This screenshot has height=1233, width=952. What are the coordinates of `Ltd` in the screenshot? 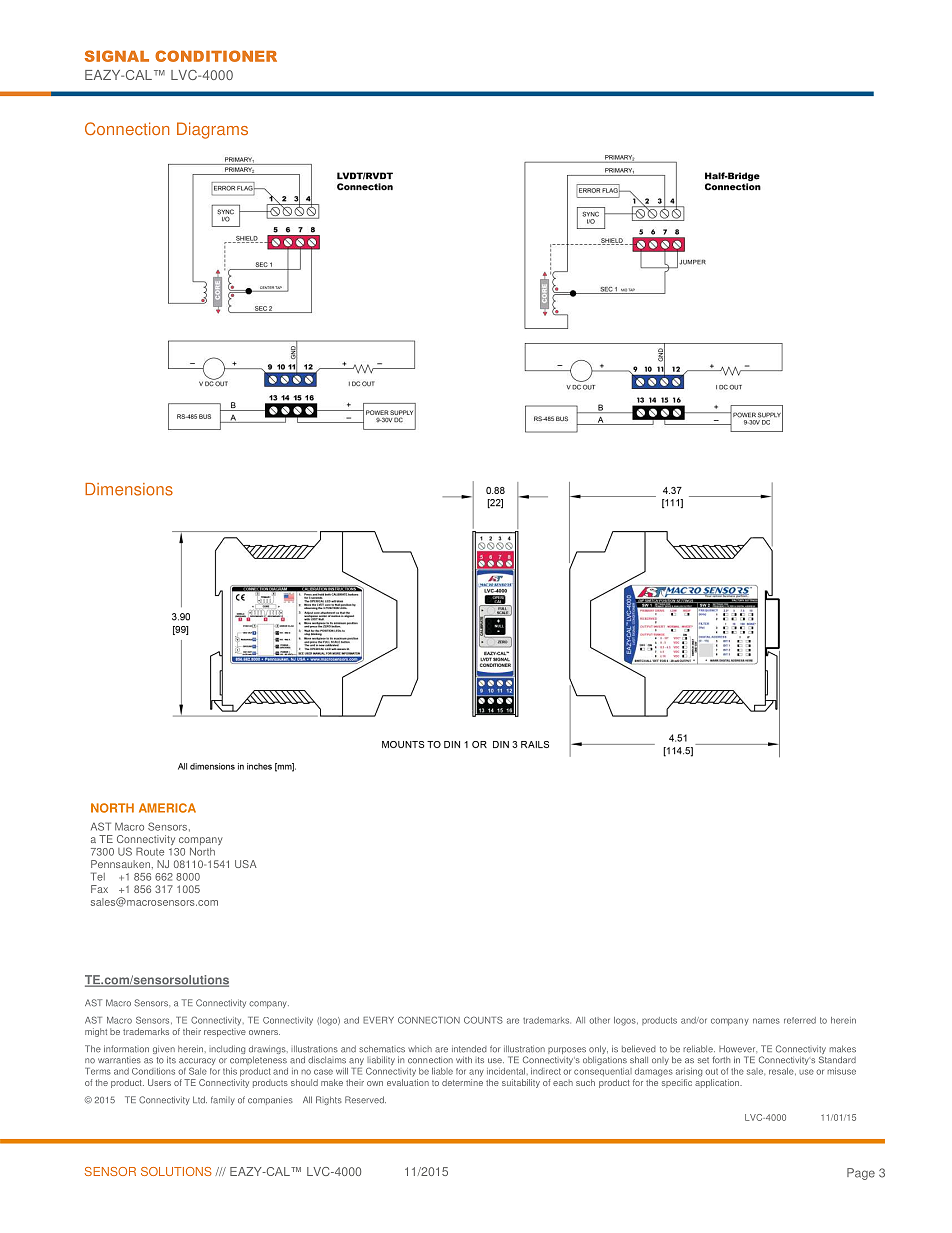 It's located at (200, 1100).
